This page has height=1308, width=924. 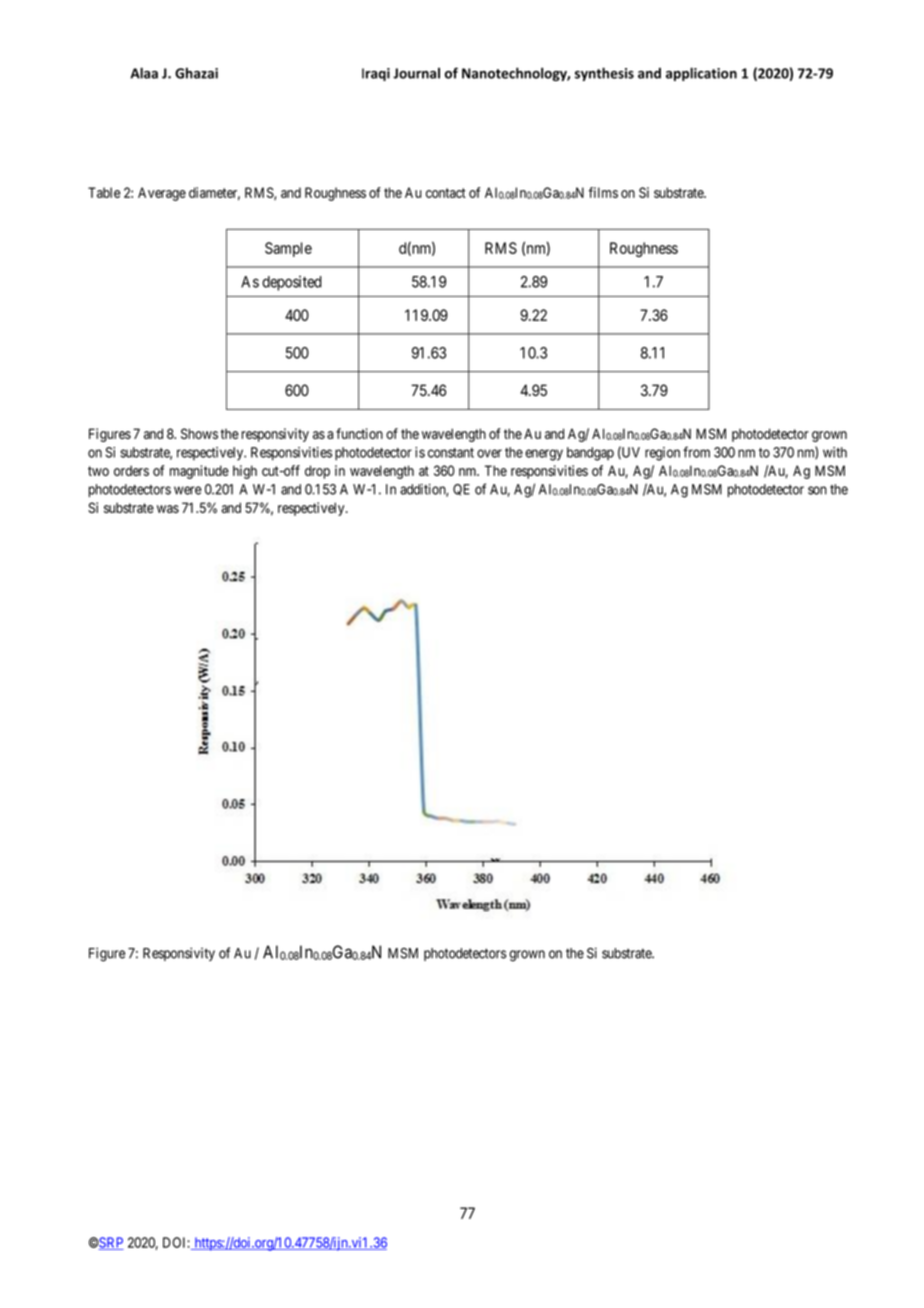 I want to click on from, so click(x=696, y=452).
